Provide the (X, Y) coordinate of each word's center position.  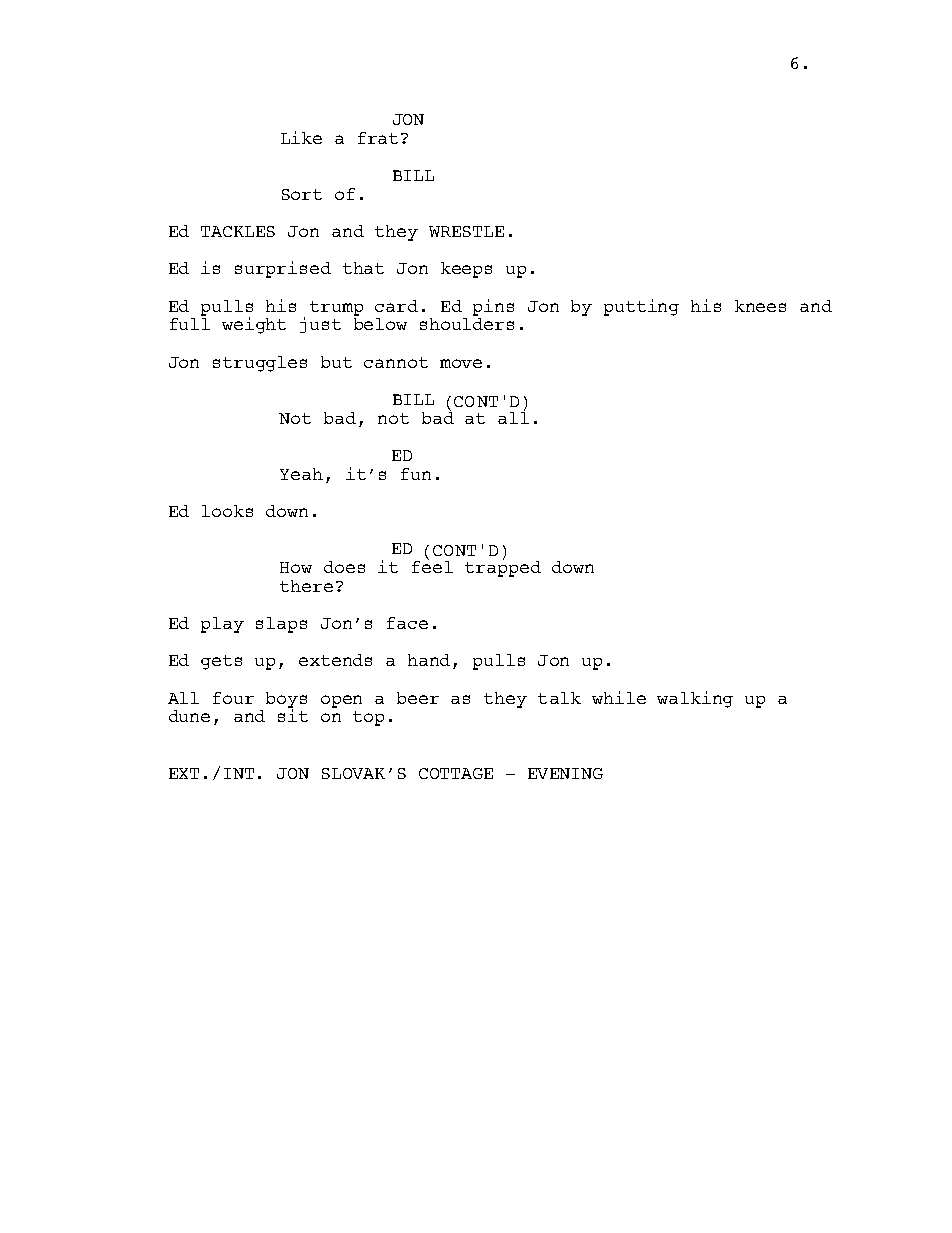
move (461, 363)
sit (293, 715)
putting (641, 307)
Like (301, 137)
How (296, 567)
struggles (260, 364)
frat (380, 138)
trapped (503, 568)
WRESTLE (466, 231)
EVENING (565, 773)
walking (695, 699)
